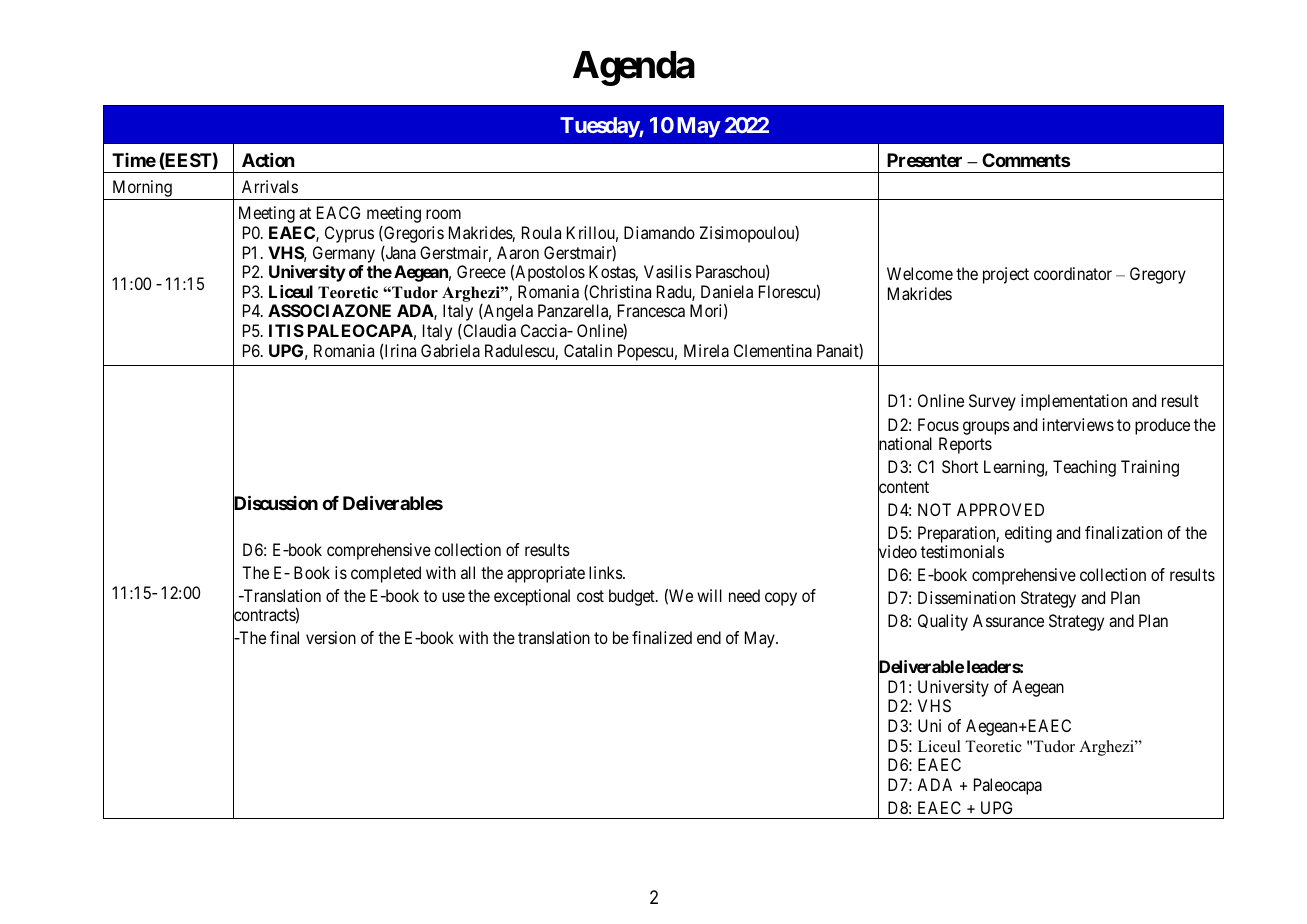 The height and width of the screenshot is (924, 1307). Describe the element at coordinates (518, 252) in the screenshot. I see `Aaron` at that location.
